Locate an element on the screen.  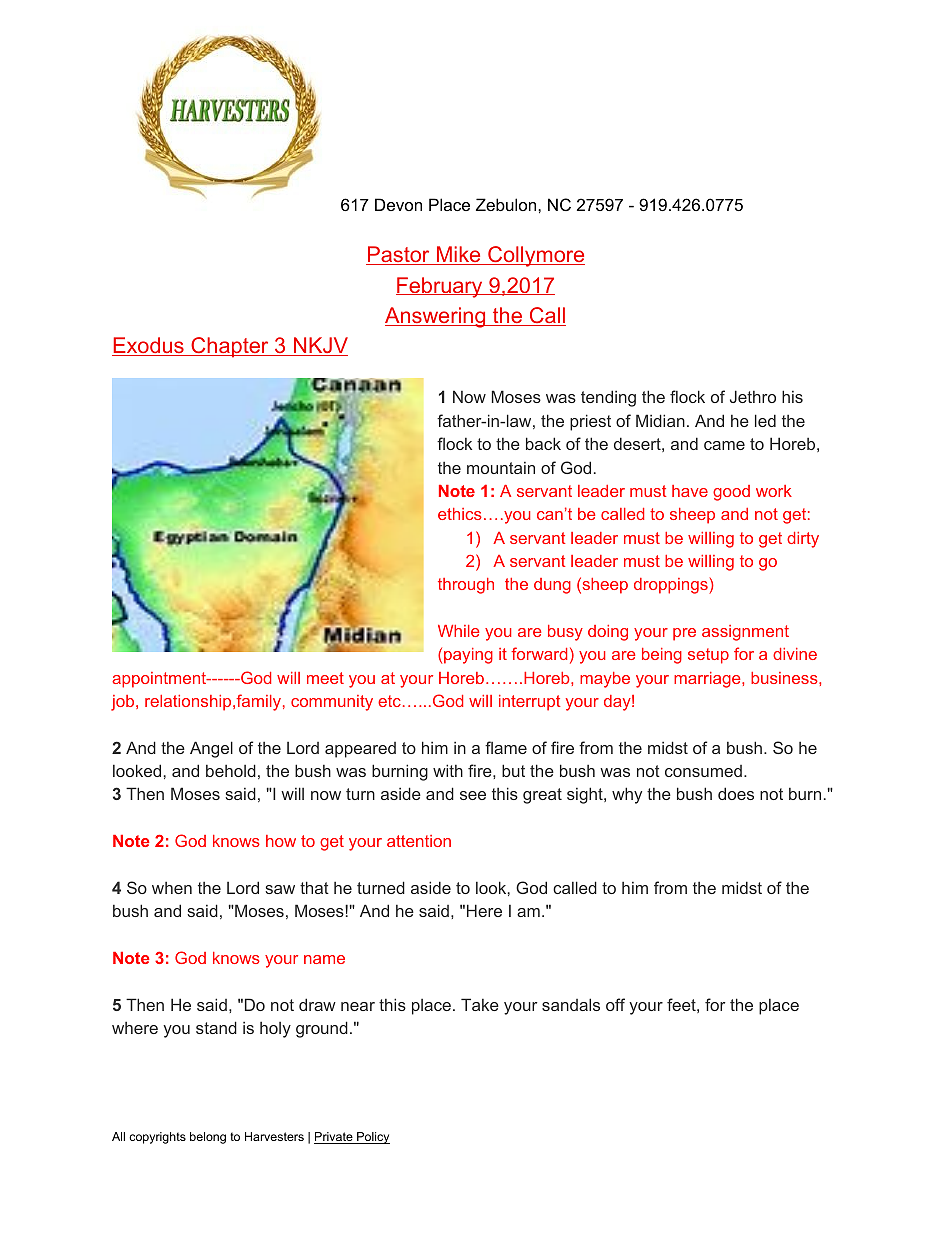
off is located at coordinates (615, 1004).
